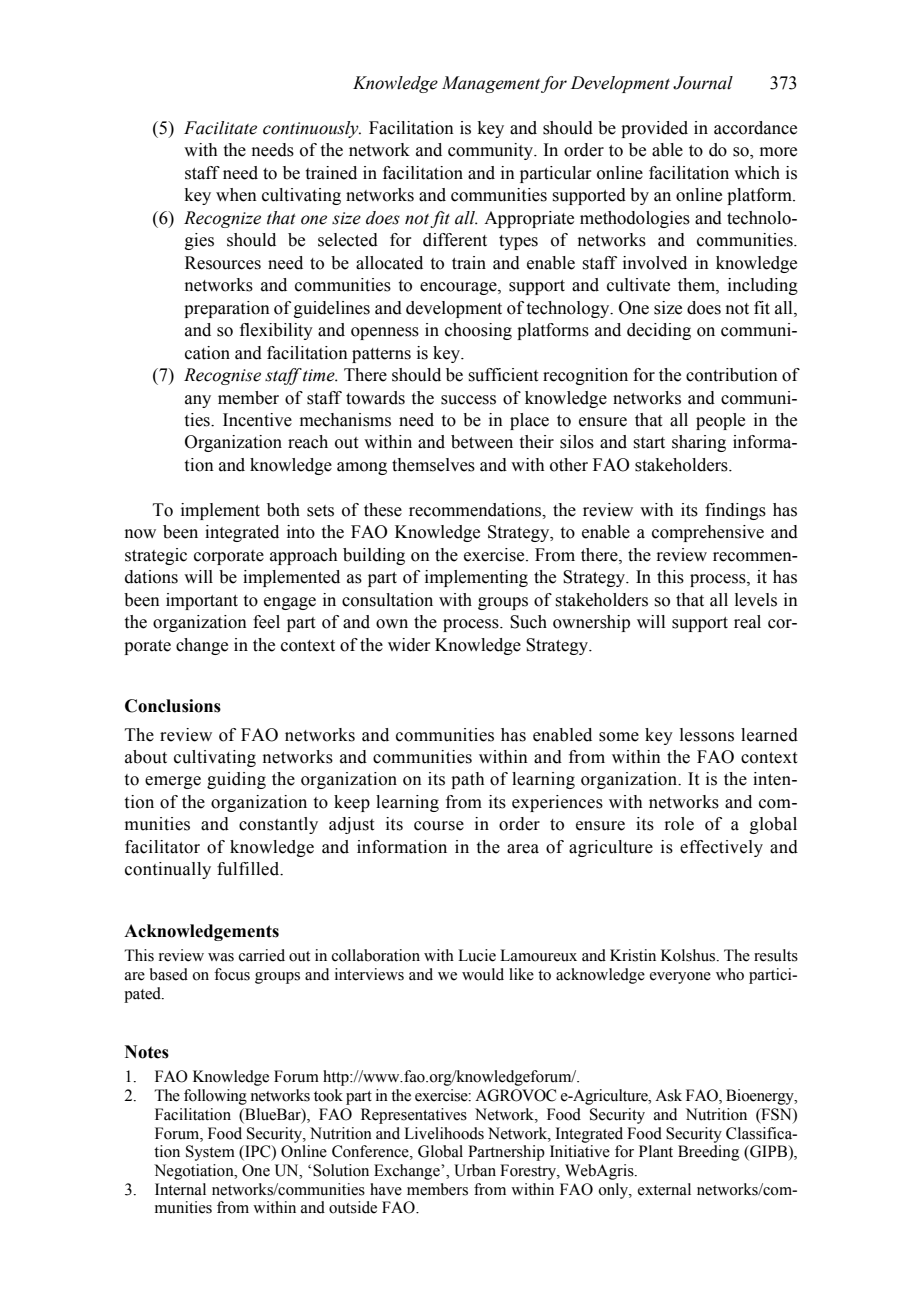 This document has width=922, height=1316. What do you see at coordinates (236, 780) in the document?
I see `guiding` at bounding box center [236, 780].
